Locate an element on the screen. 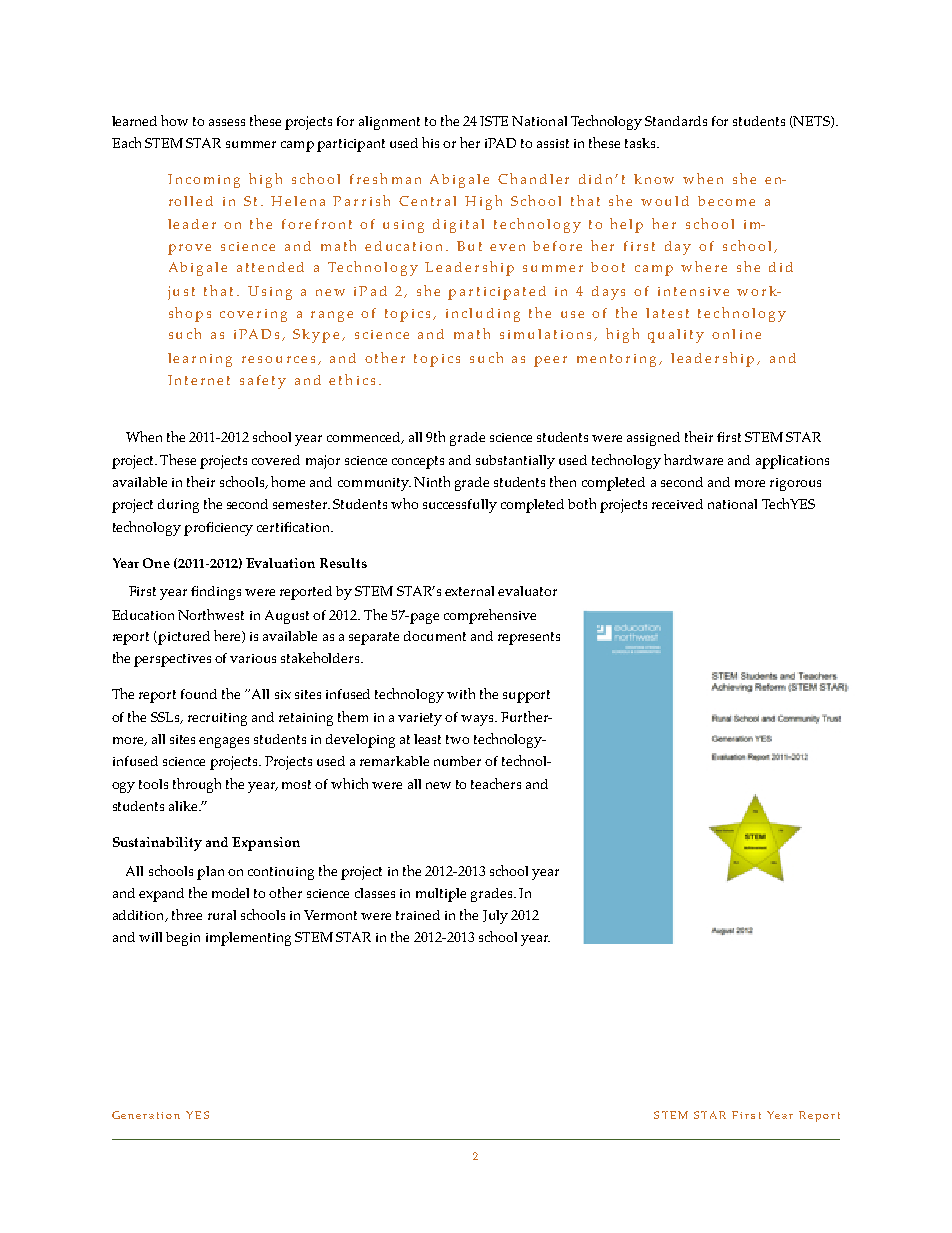 This screenshot has height=1233, width=952. covered is located at coordinates (276, 460).
